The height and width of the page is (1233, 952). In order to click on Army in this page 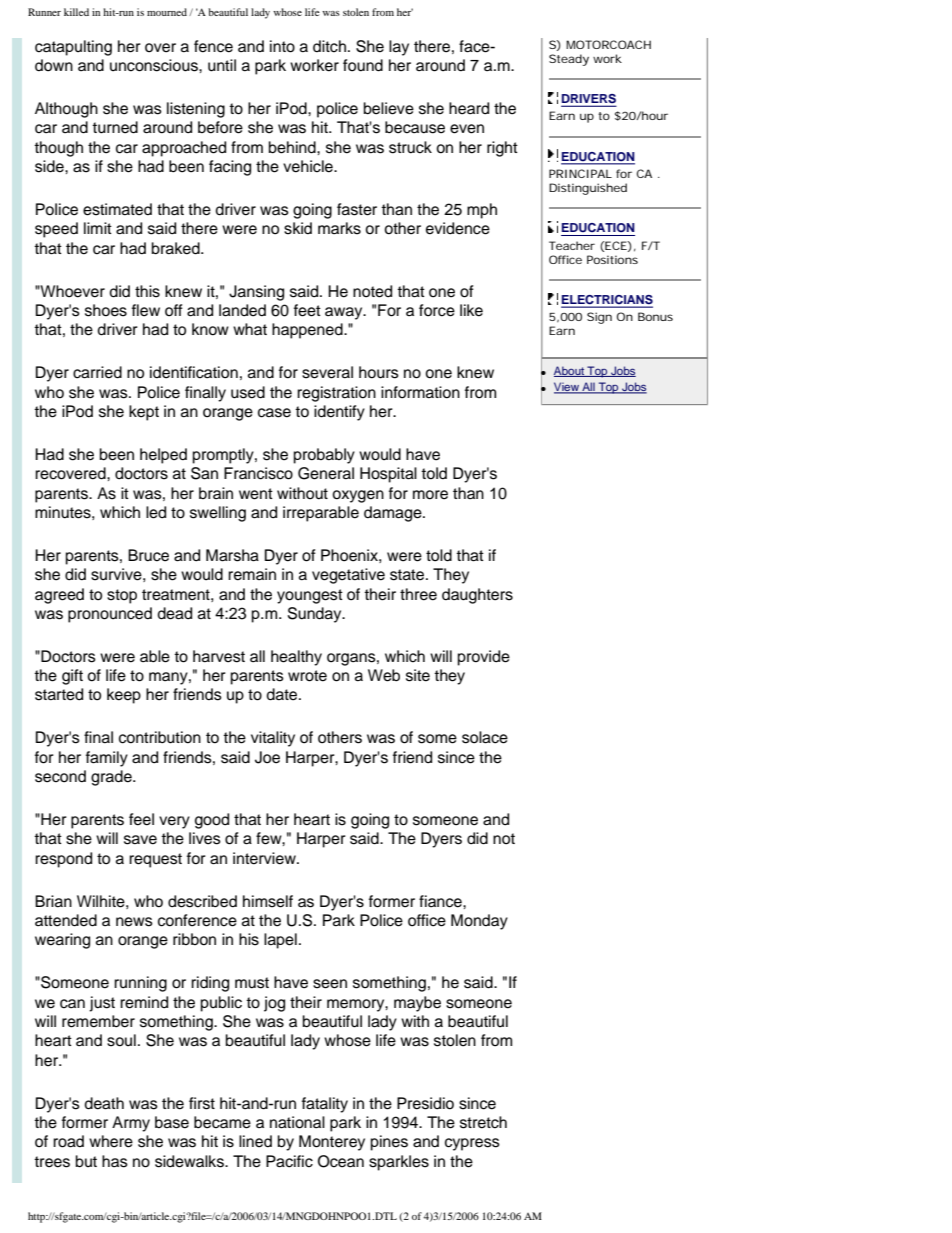, I will do `click(131, 1124)`.
